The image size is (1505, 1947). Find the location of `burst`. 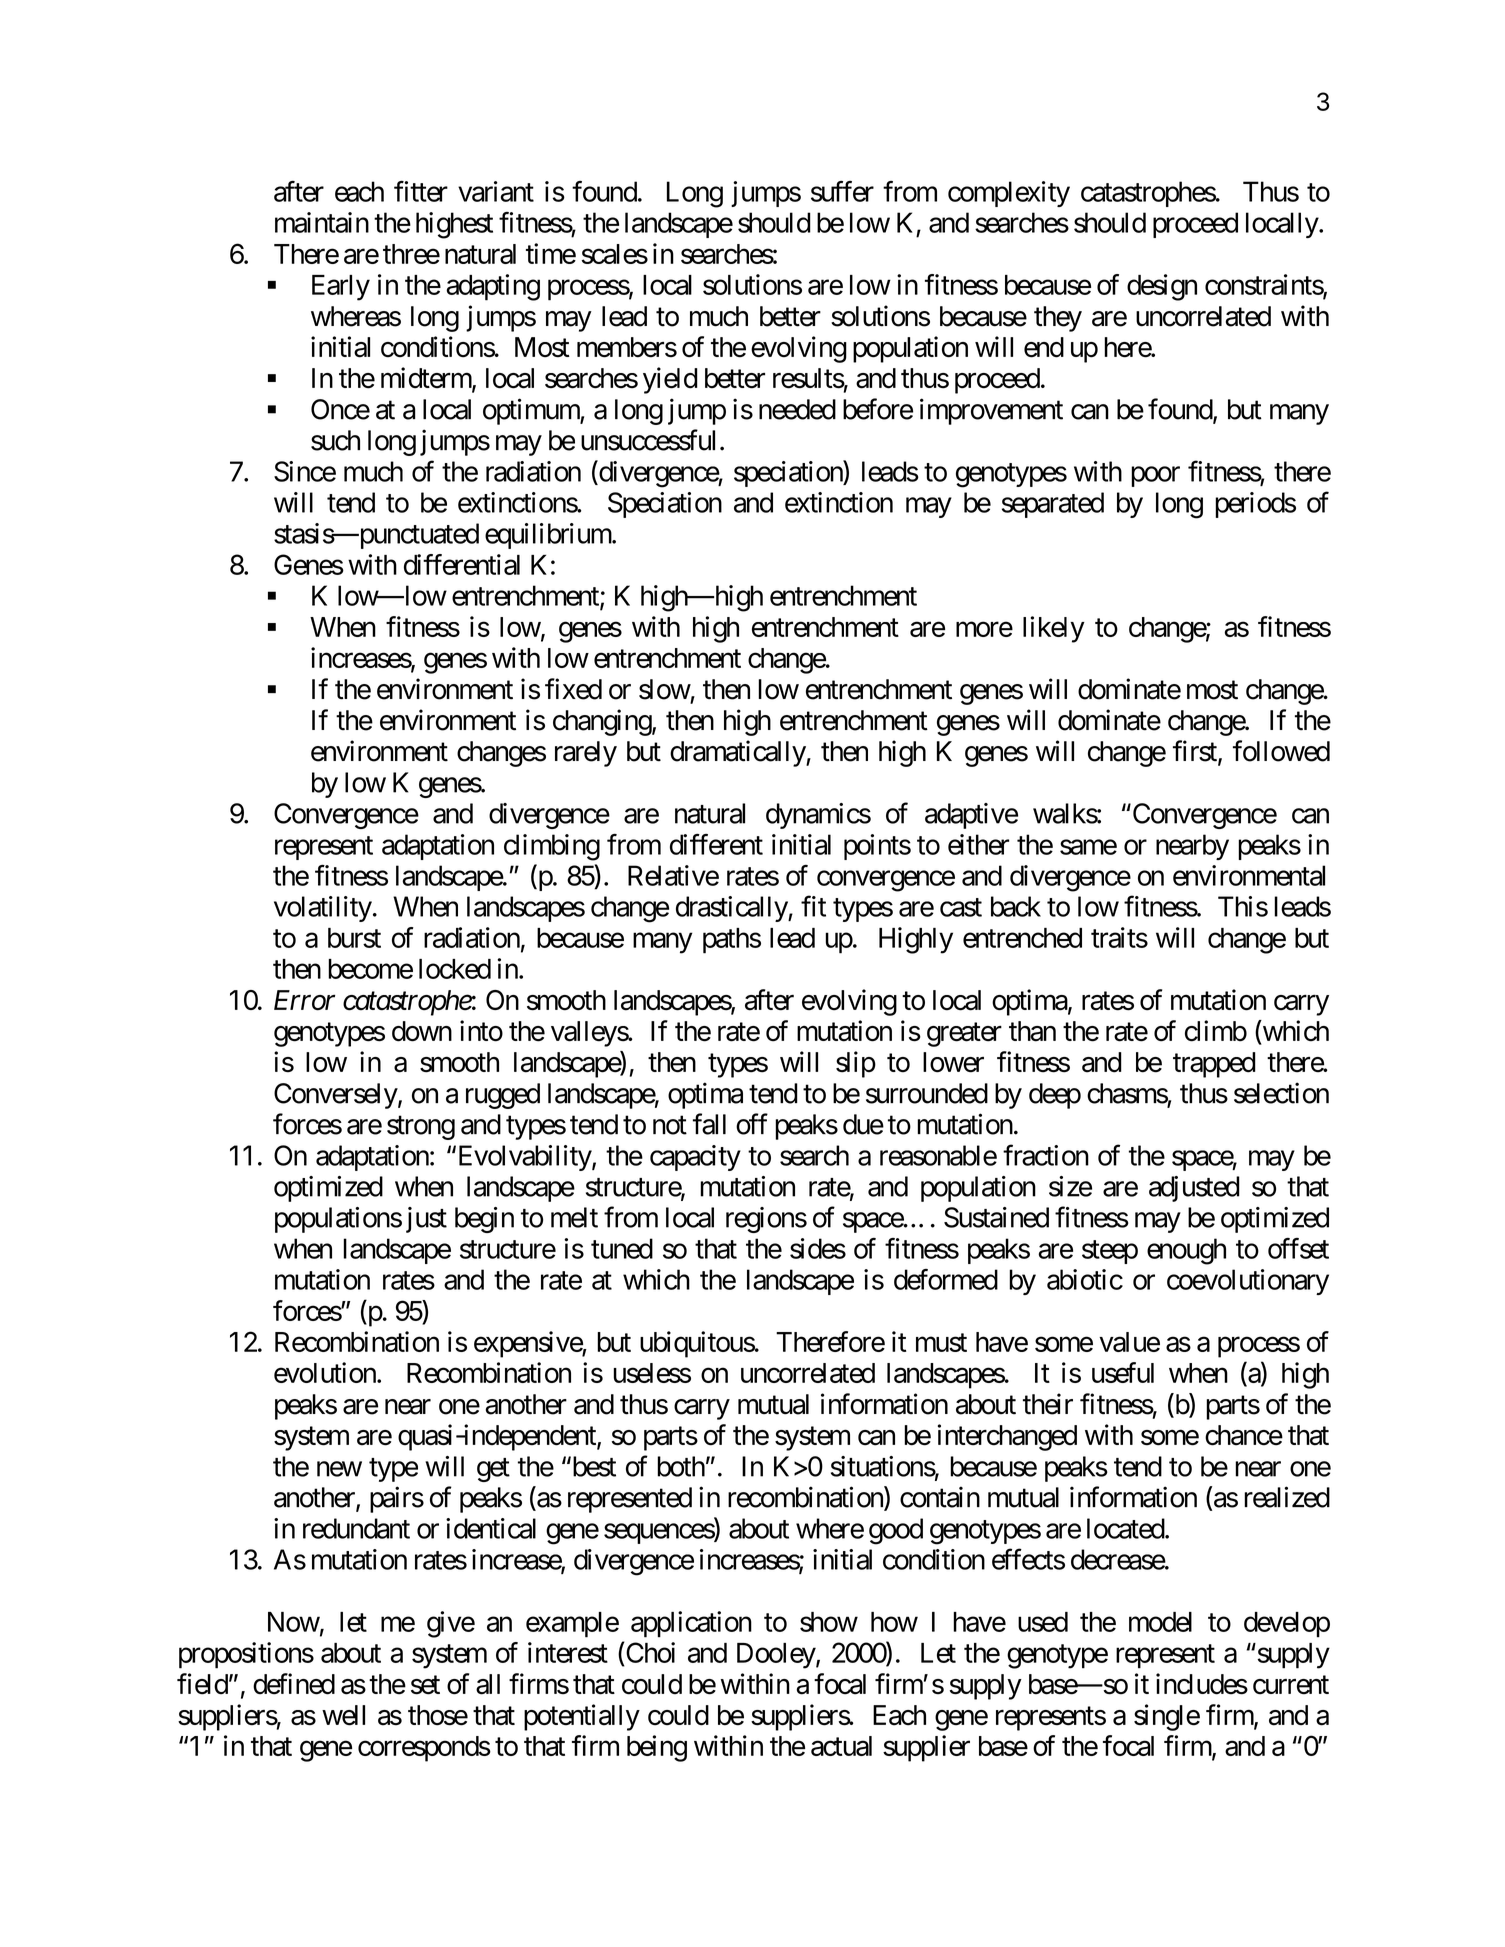

burst is located at coordinates (354, 938).
